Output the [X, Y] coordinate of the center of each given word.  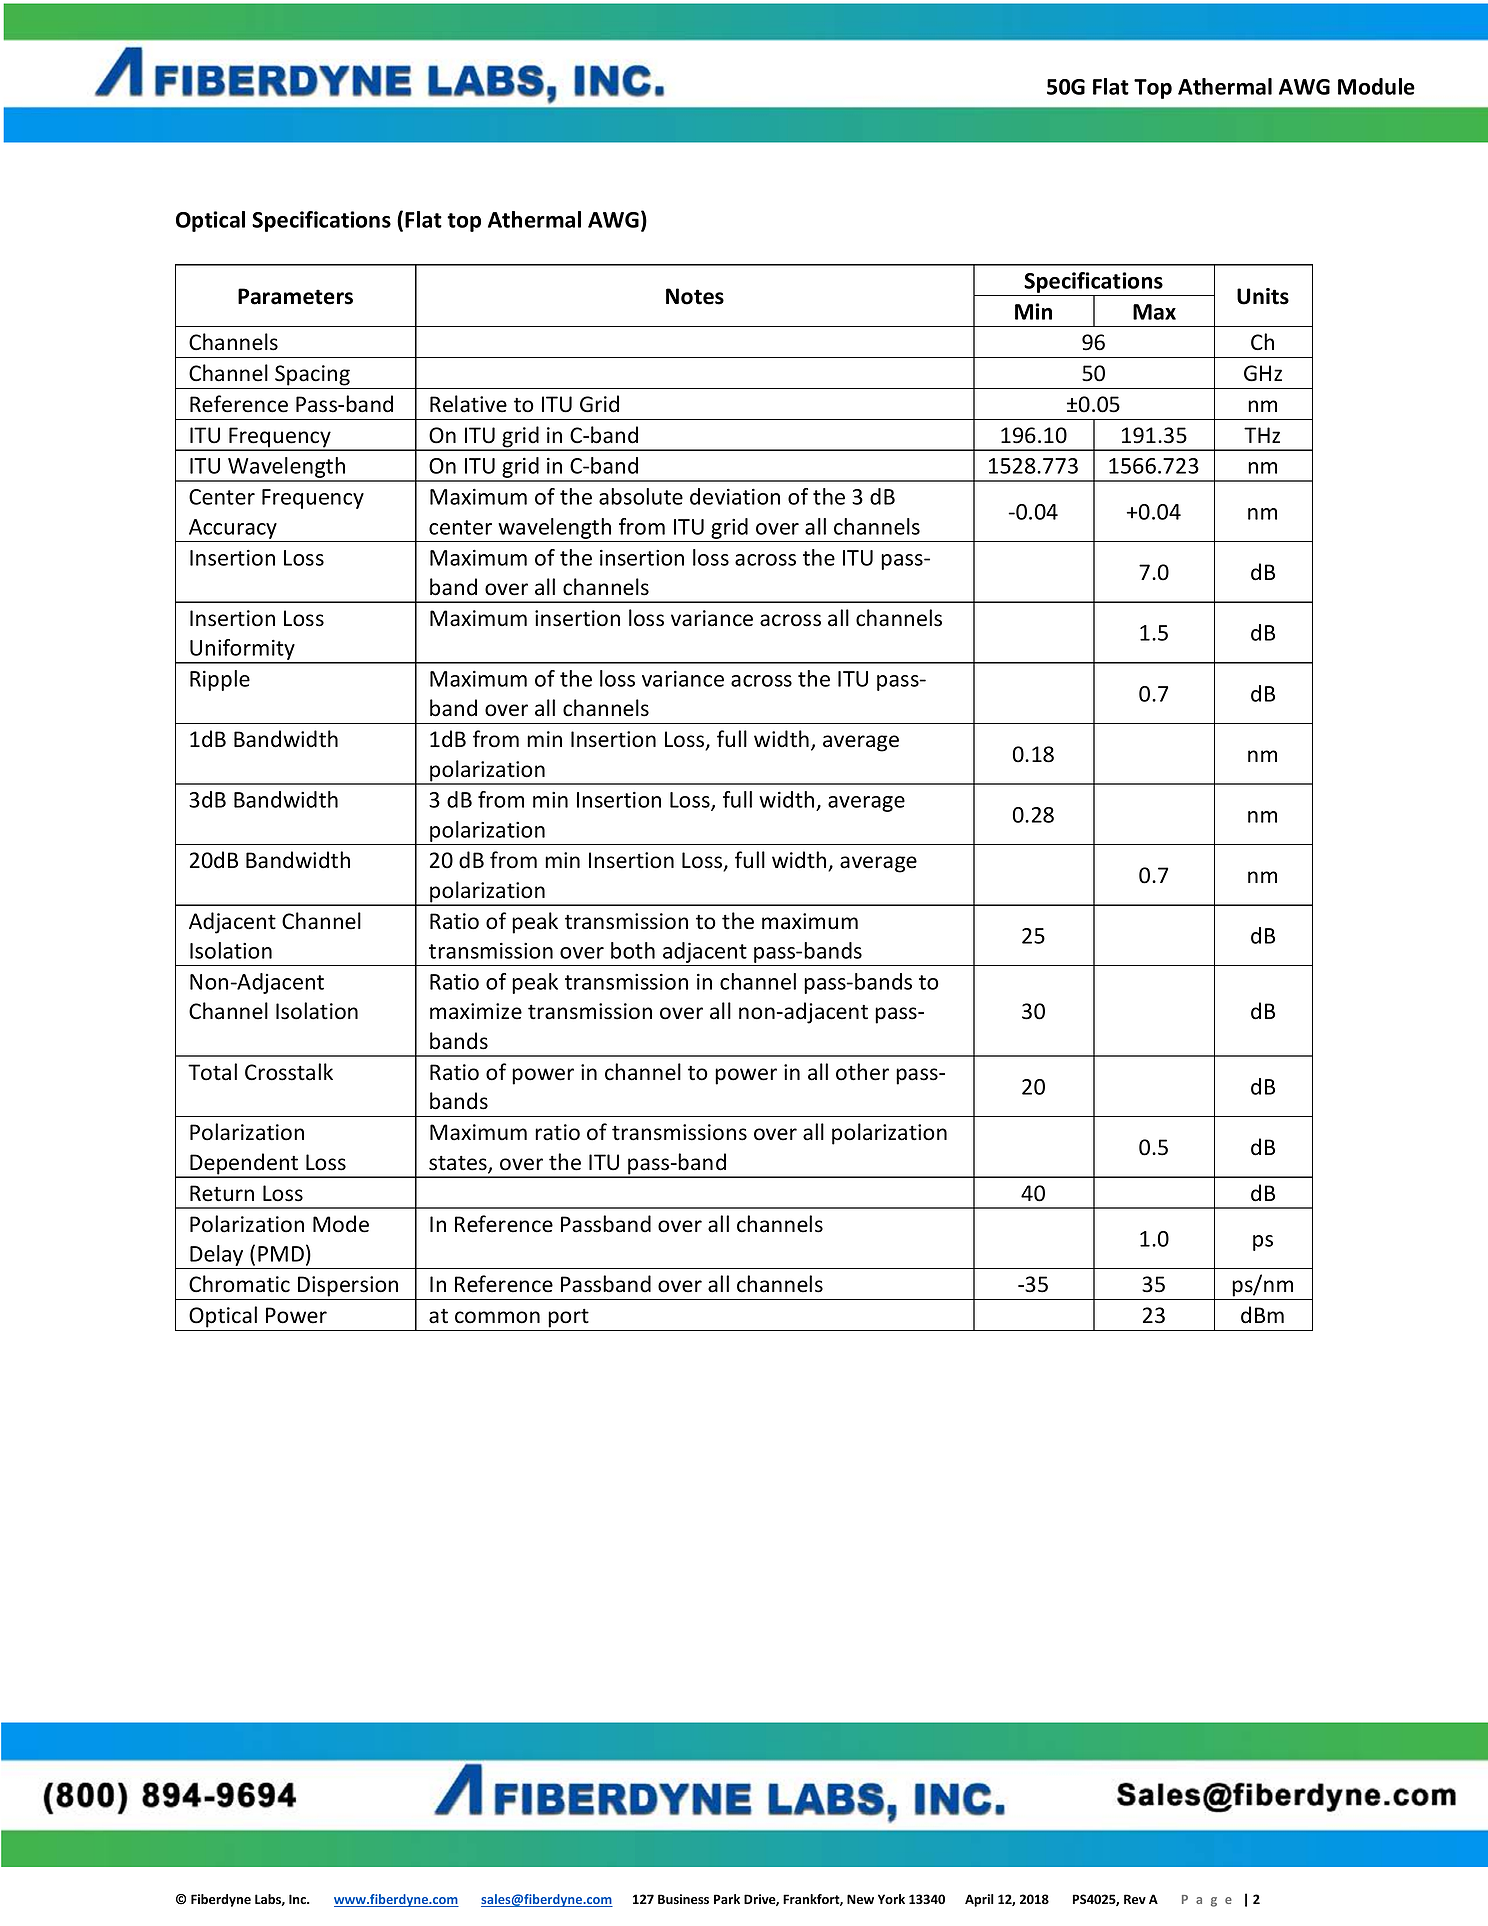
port [569, 1318]
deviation [735, 496]
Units [1263, 296]
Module [1376, 86]
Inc [298, 1899]
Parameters [295, 296]
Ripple [220, 680]
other [862, 1072]
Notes [695, 296]
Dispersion [348, 1286]
